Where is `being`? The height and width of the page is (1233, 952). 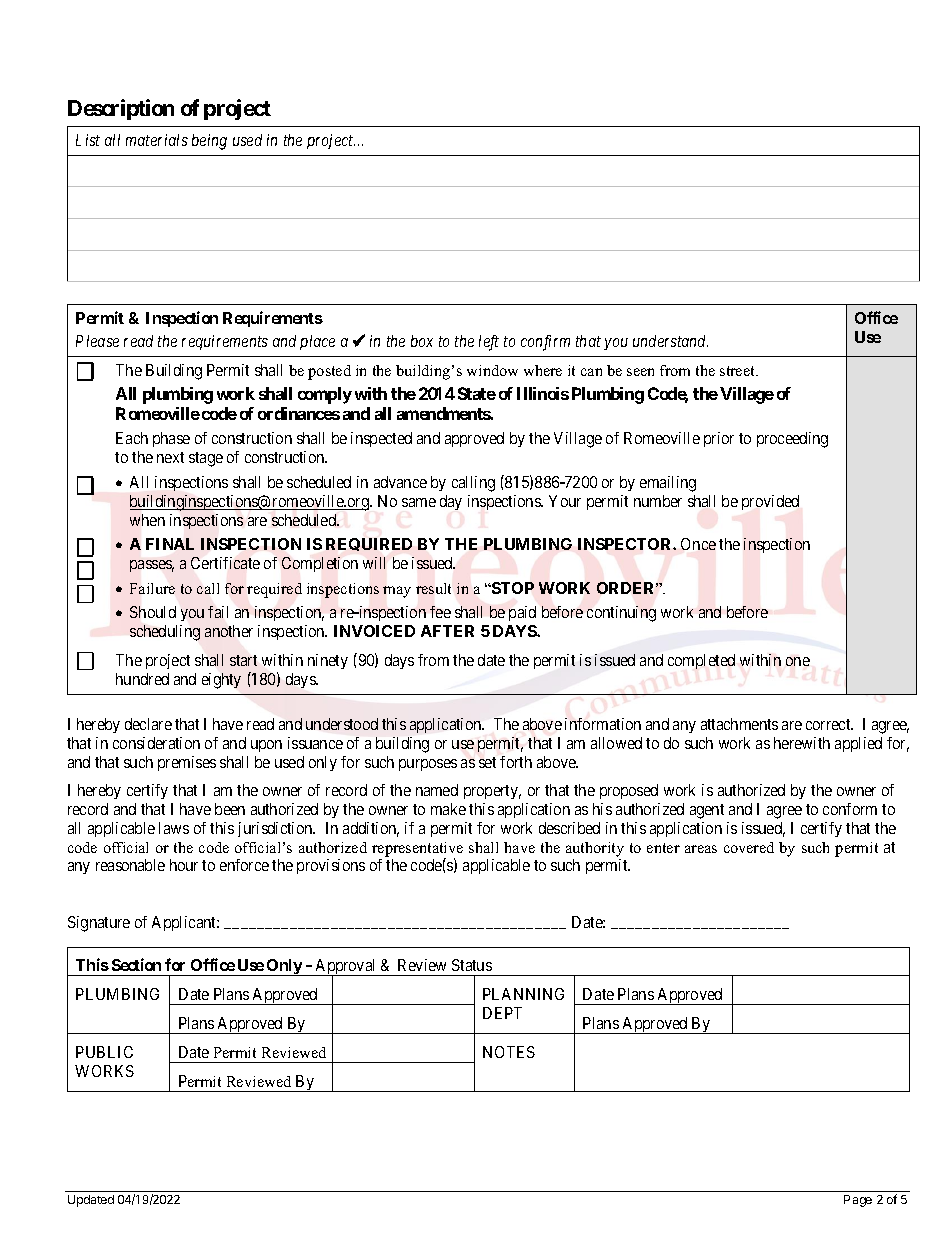
being is located at coordinates (209, 142).
